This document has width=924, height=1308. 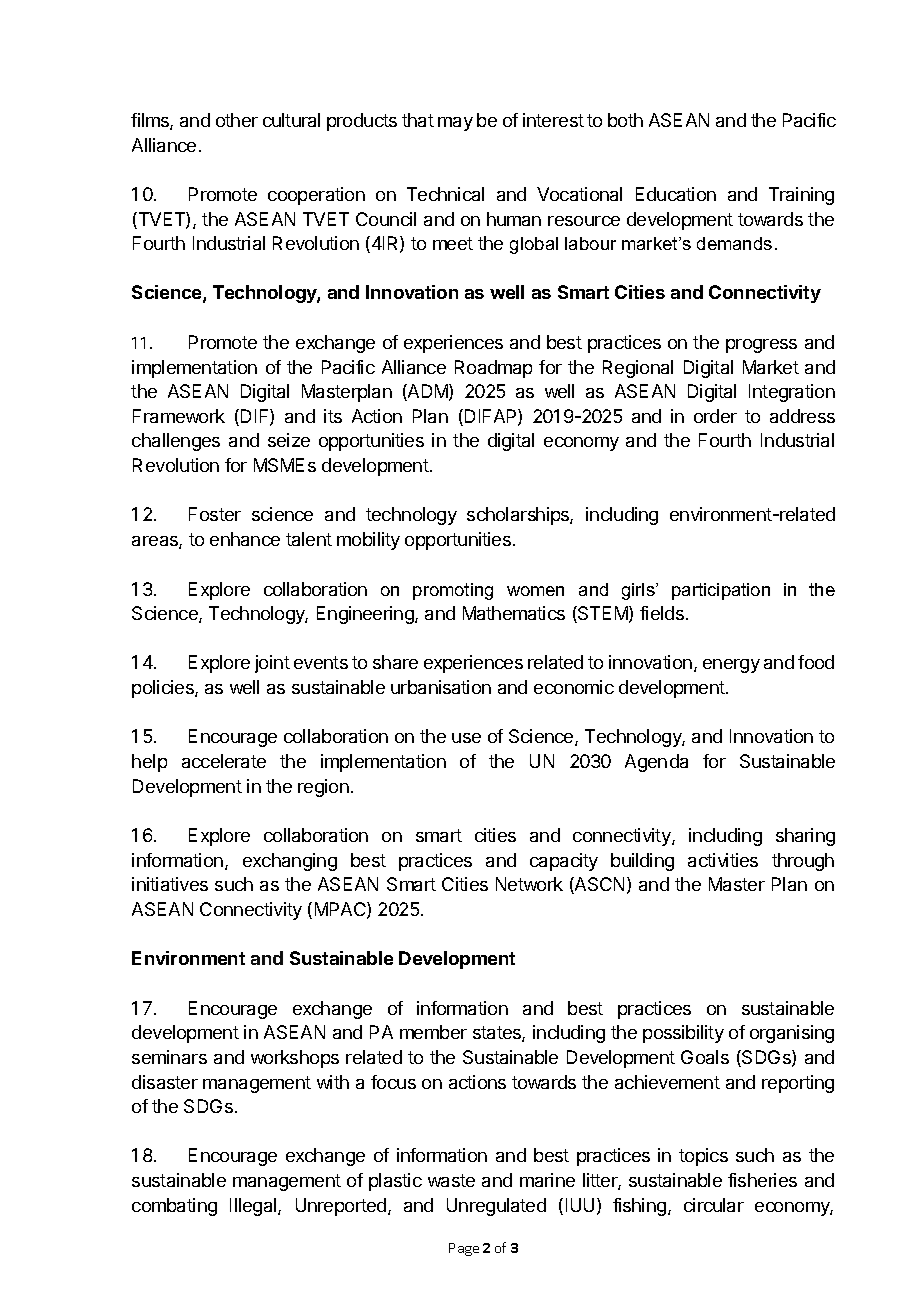 I want to click on Unregulated, so click(x=496, y=1207).
